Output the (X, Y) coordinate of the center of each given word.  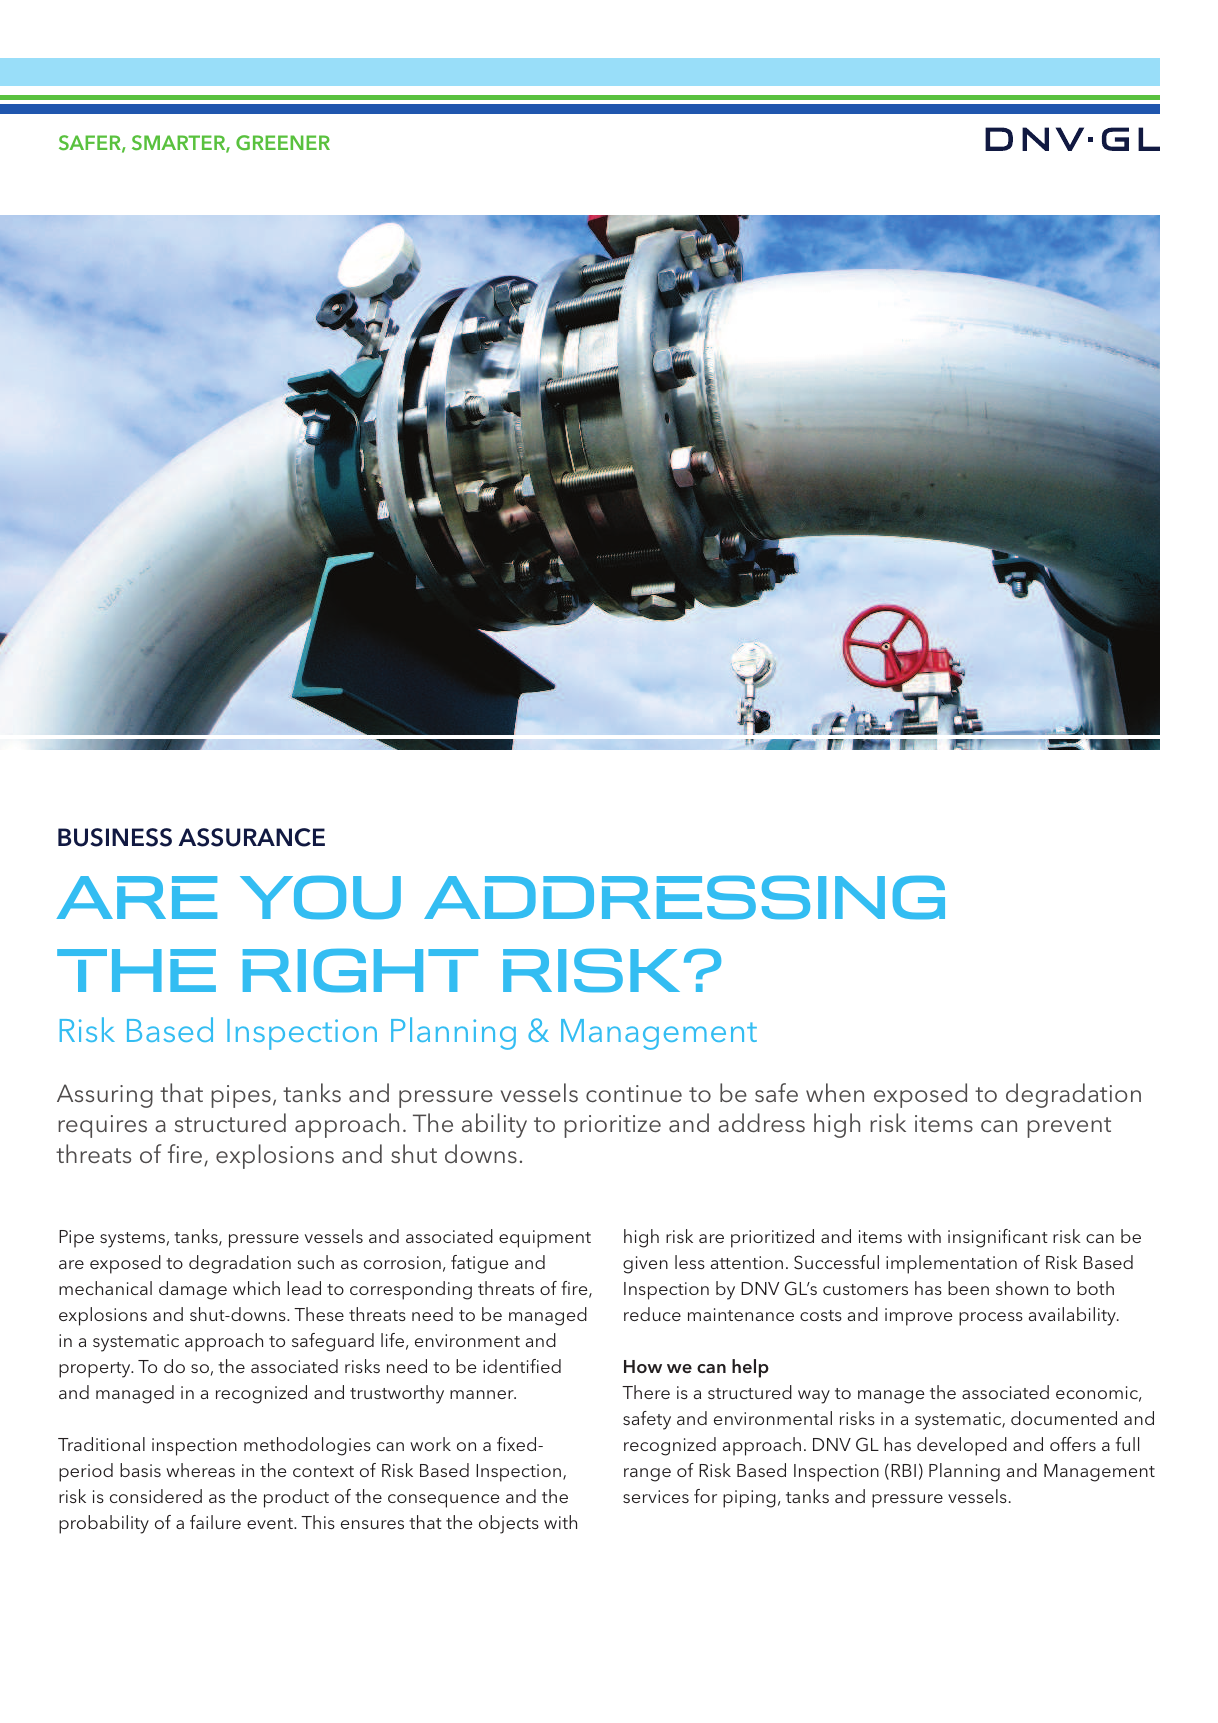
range (647, 1475)
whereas (200, 1470)
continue (634, 1093)
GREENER (283, 143)
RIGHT (360, 970)
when (835, 1092)
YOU (320, 897)
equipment (545, 1239)
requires (102, 1126)
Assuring (105, 1096)
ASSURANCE (251, 837)
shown (1022, 1288)
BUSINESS (115, 837)
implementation (951, 1264)
